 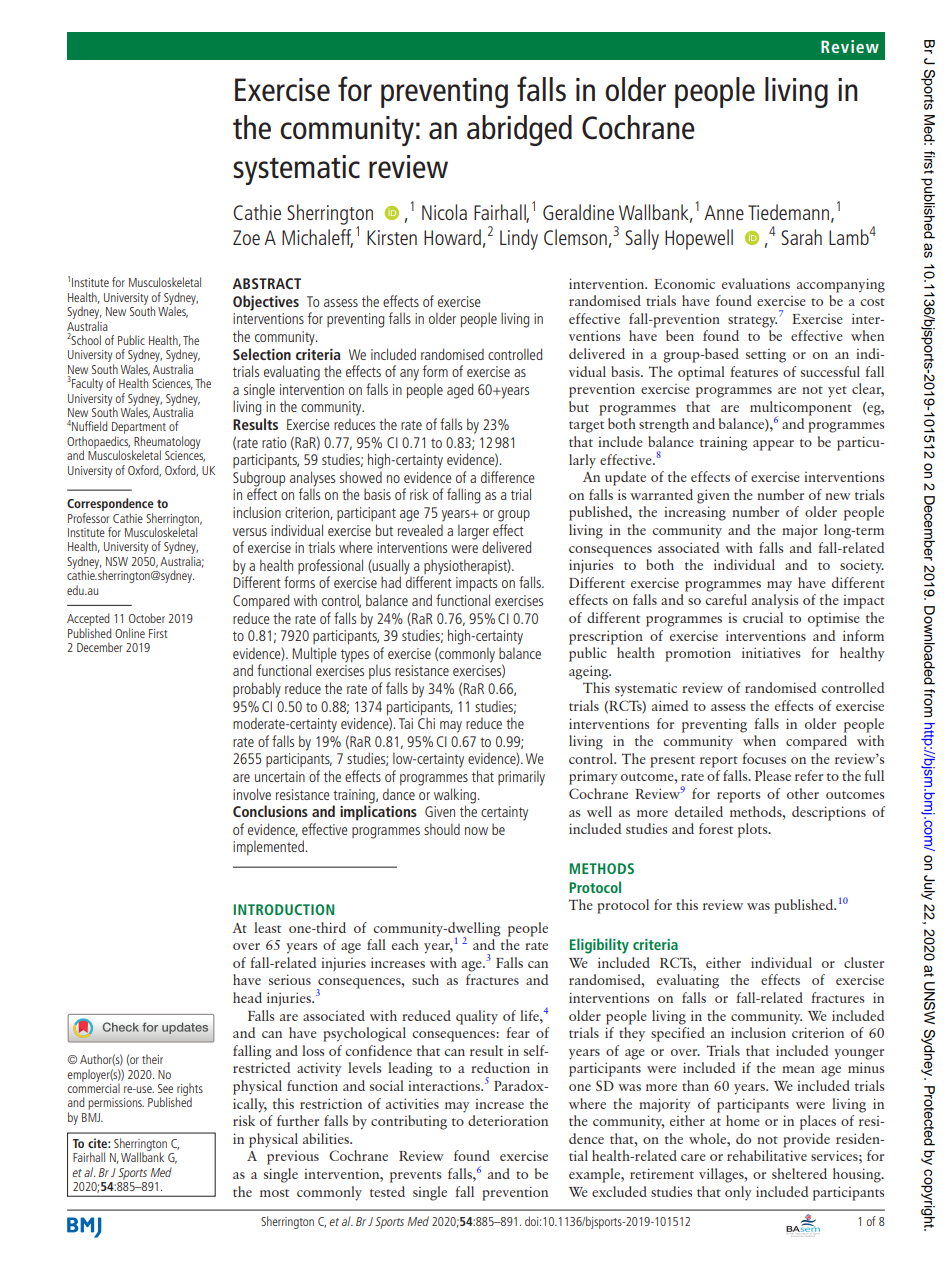 What do you see at coordinates (380, 671) in the page?
I see `plus` at bounding box center [380, 671].
